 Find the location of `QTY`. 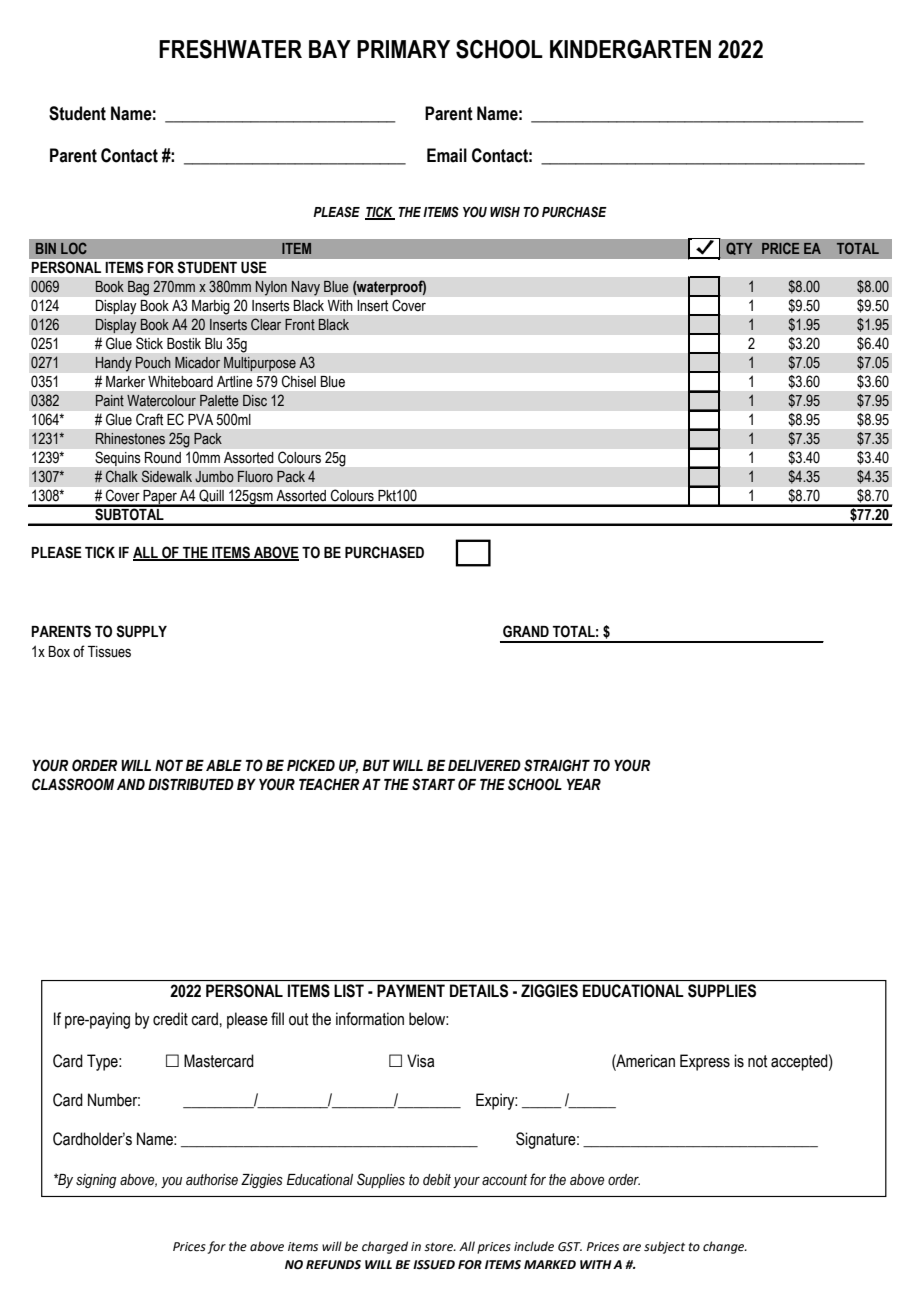

QTY is located at coordinates (739, 248).
